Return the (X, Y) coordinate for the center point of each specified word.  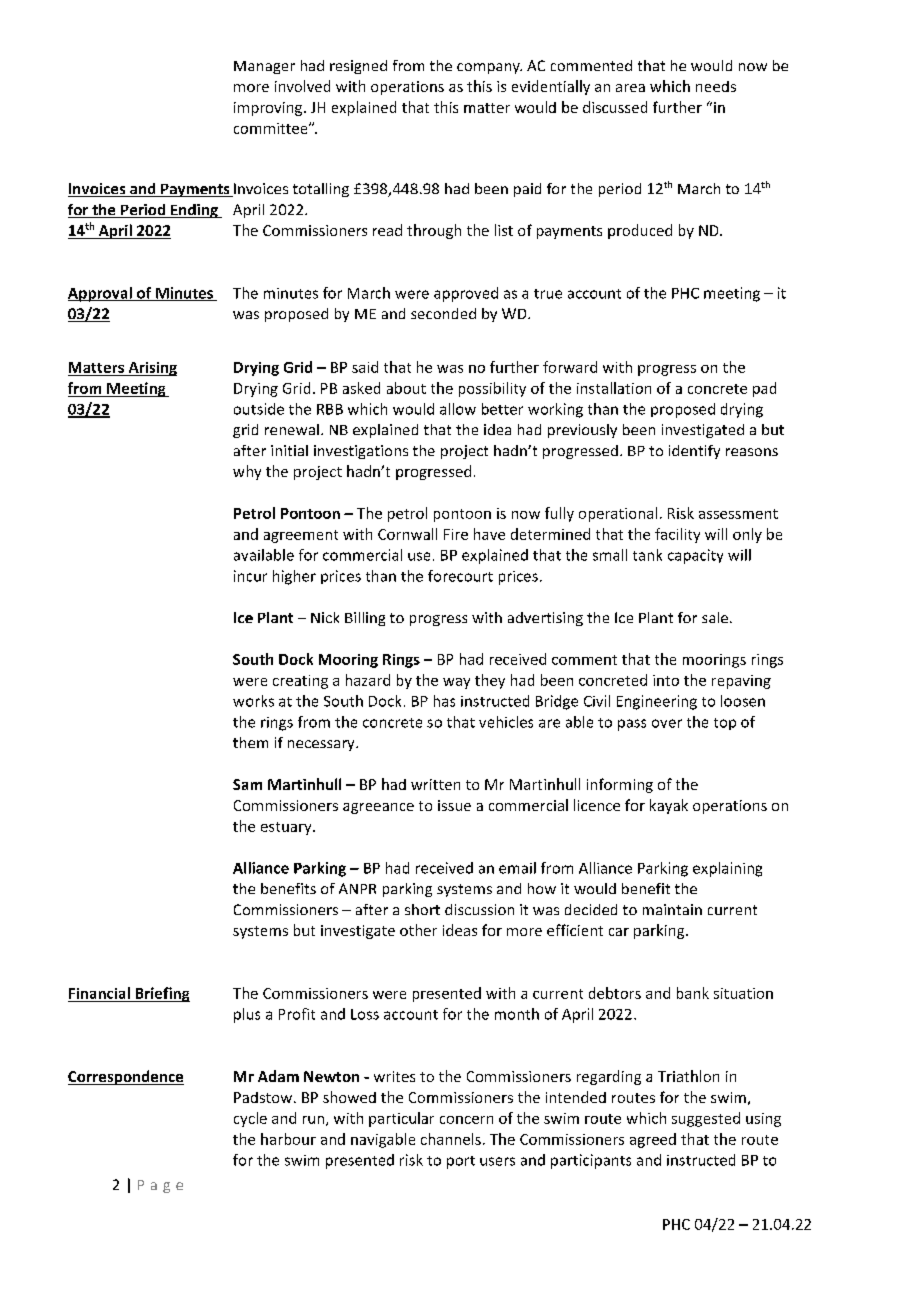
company (489, 68)
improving (269, 109)
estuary (287, 828)
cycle (250, 1119)
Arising (151, 369)
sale (715, 617)
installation (614, 388)
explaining (727, 869)
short (422, 909)
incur (250, 576)
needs (716, 86)
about (406, 388)
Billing (365, 619)
